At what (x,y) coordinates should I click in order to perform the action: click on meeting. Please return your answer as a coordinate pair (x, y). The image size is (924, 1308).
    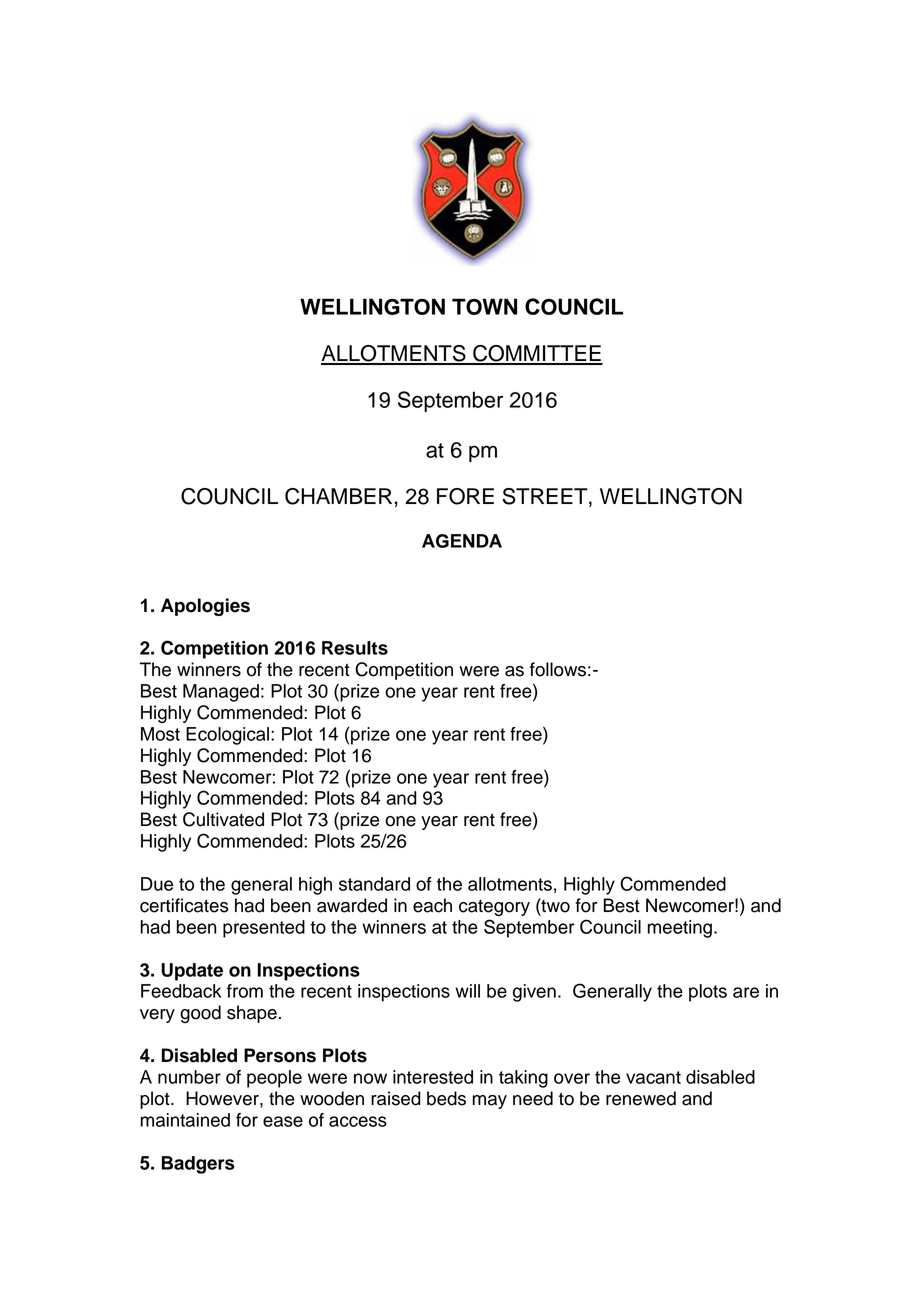
    Looking at the image, I should click on (679, 929).
